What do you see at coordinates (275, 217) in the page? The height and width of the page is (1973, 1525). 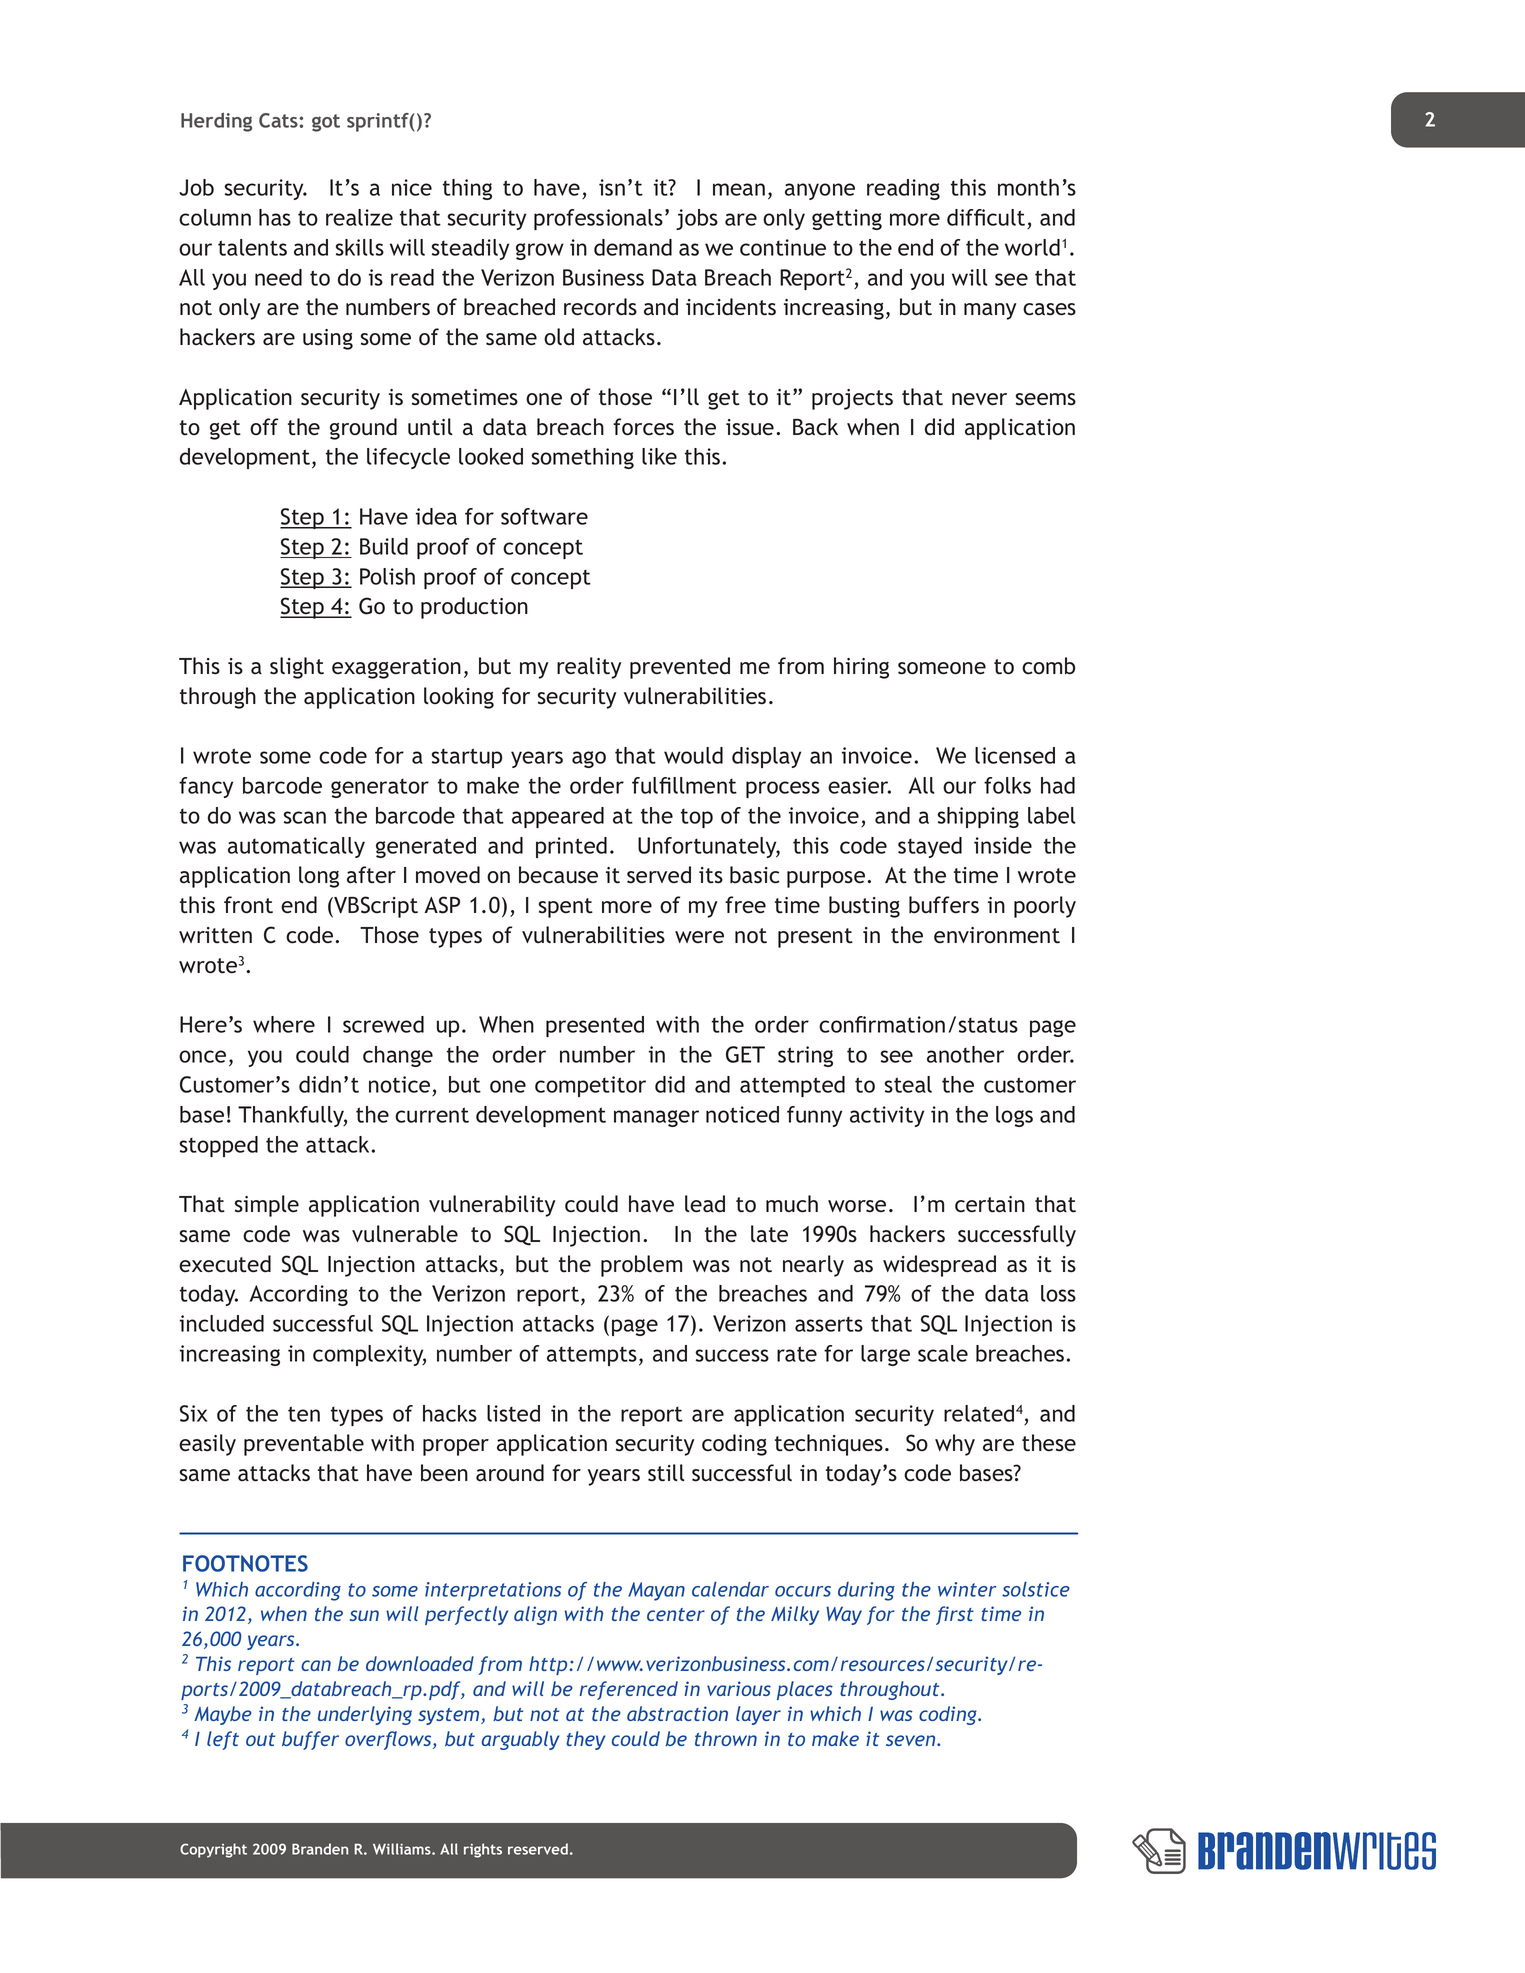 I see `has` at bounding box center [275, 217].
